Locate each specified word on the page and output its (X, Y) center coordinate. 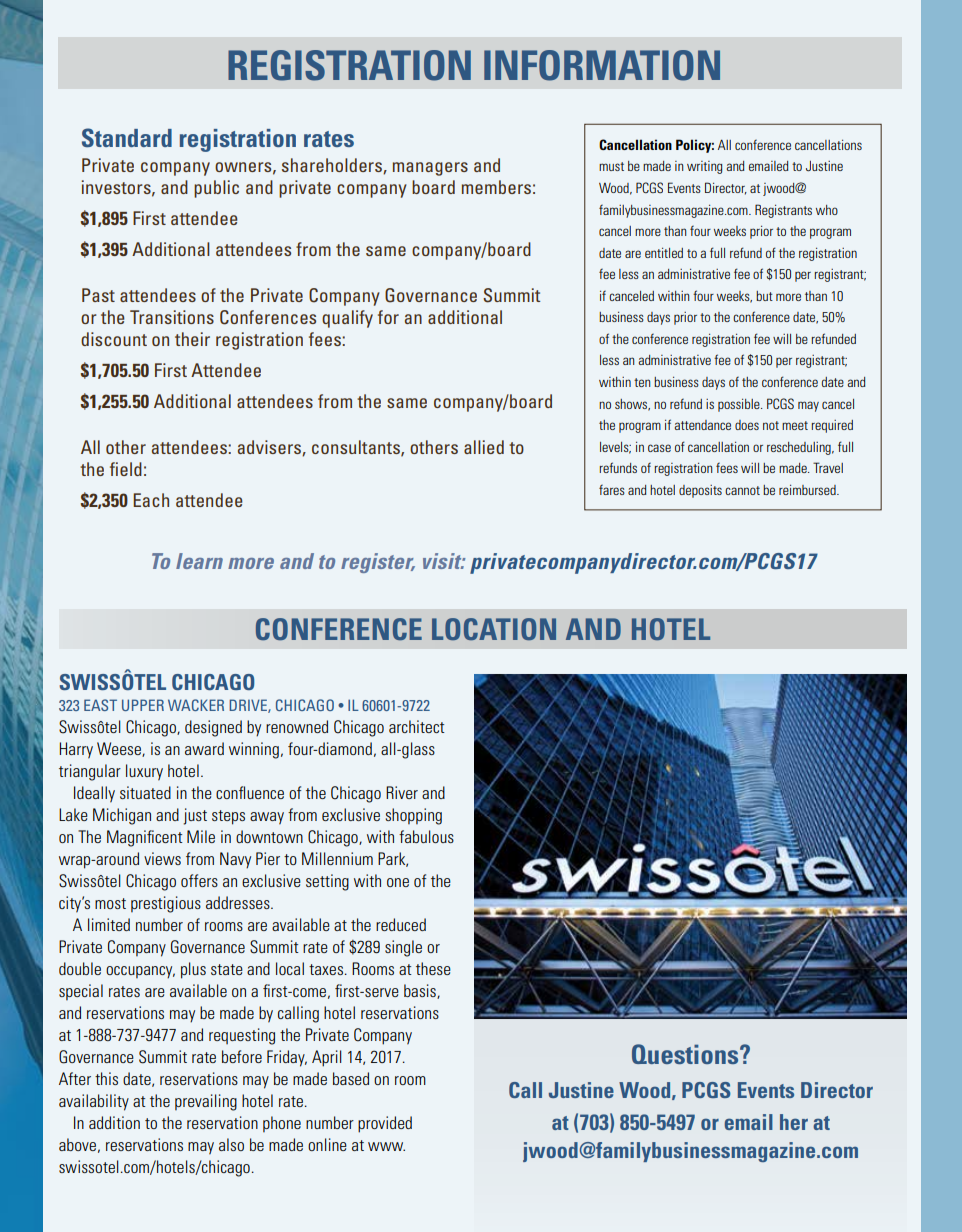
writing (704, 167)
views (162, 858)
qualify (347, 319)
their (192, 339)
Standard (127, 137)
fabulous (426, 836)
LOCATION (494, 629)
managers (430, 169)
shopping (413, 816)
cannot (742, 490)
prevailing (206, 1102)
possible (740, 405)
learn (199, 561)
